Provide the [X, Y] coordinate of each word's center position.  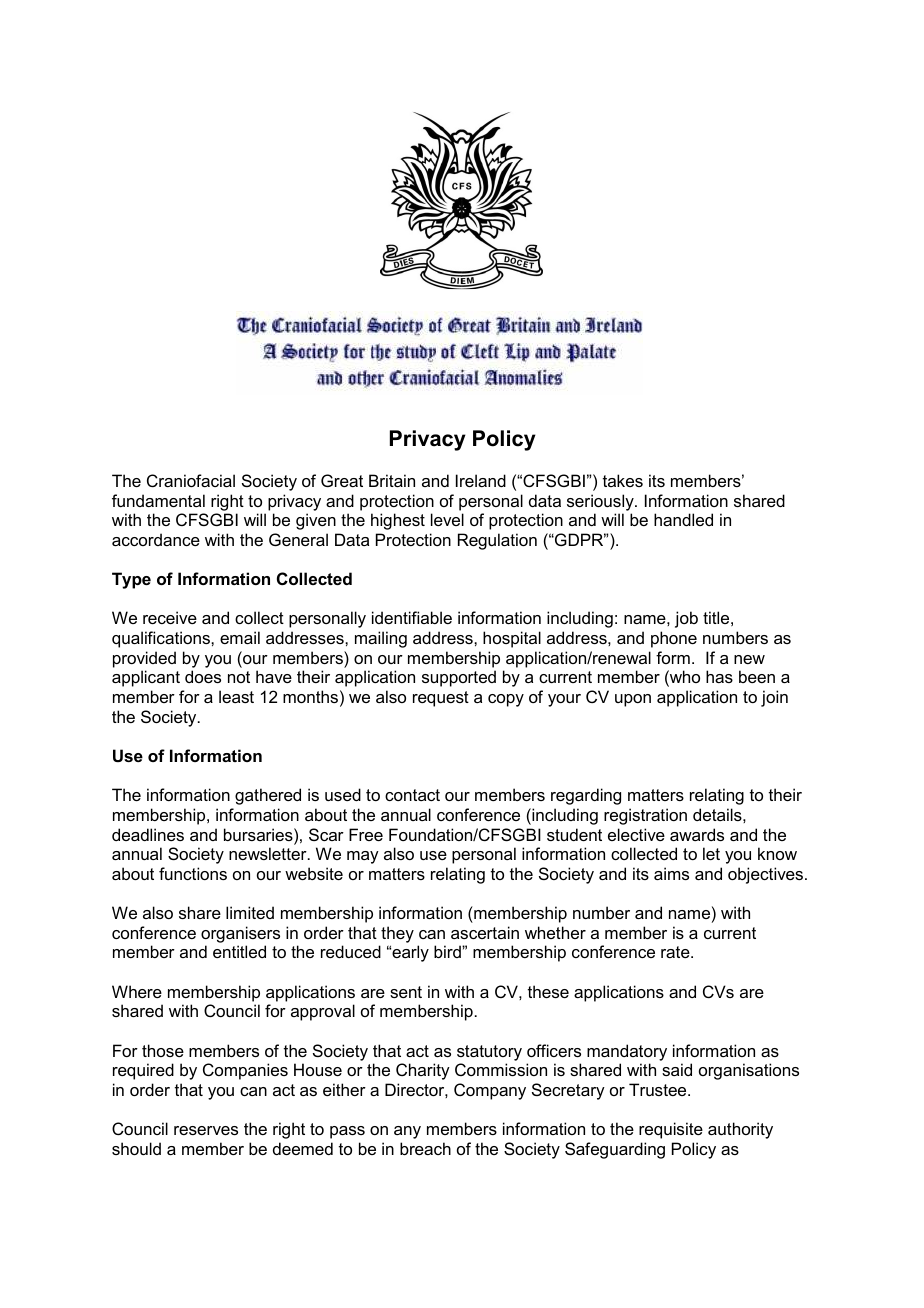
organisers [240, 934]
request [441, 699]
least [236, 696]
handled [683, 519]
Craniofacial [191, 480]
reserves [206, 1130]
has [719, 676]
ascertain [485, 932]
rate [676, 952]
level [447, 519]
